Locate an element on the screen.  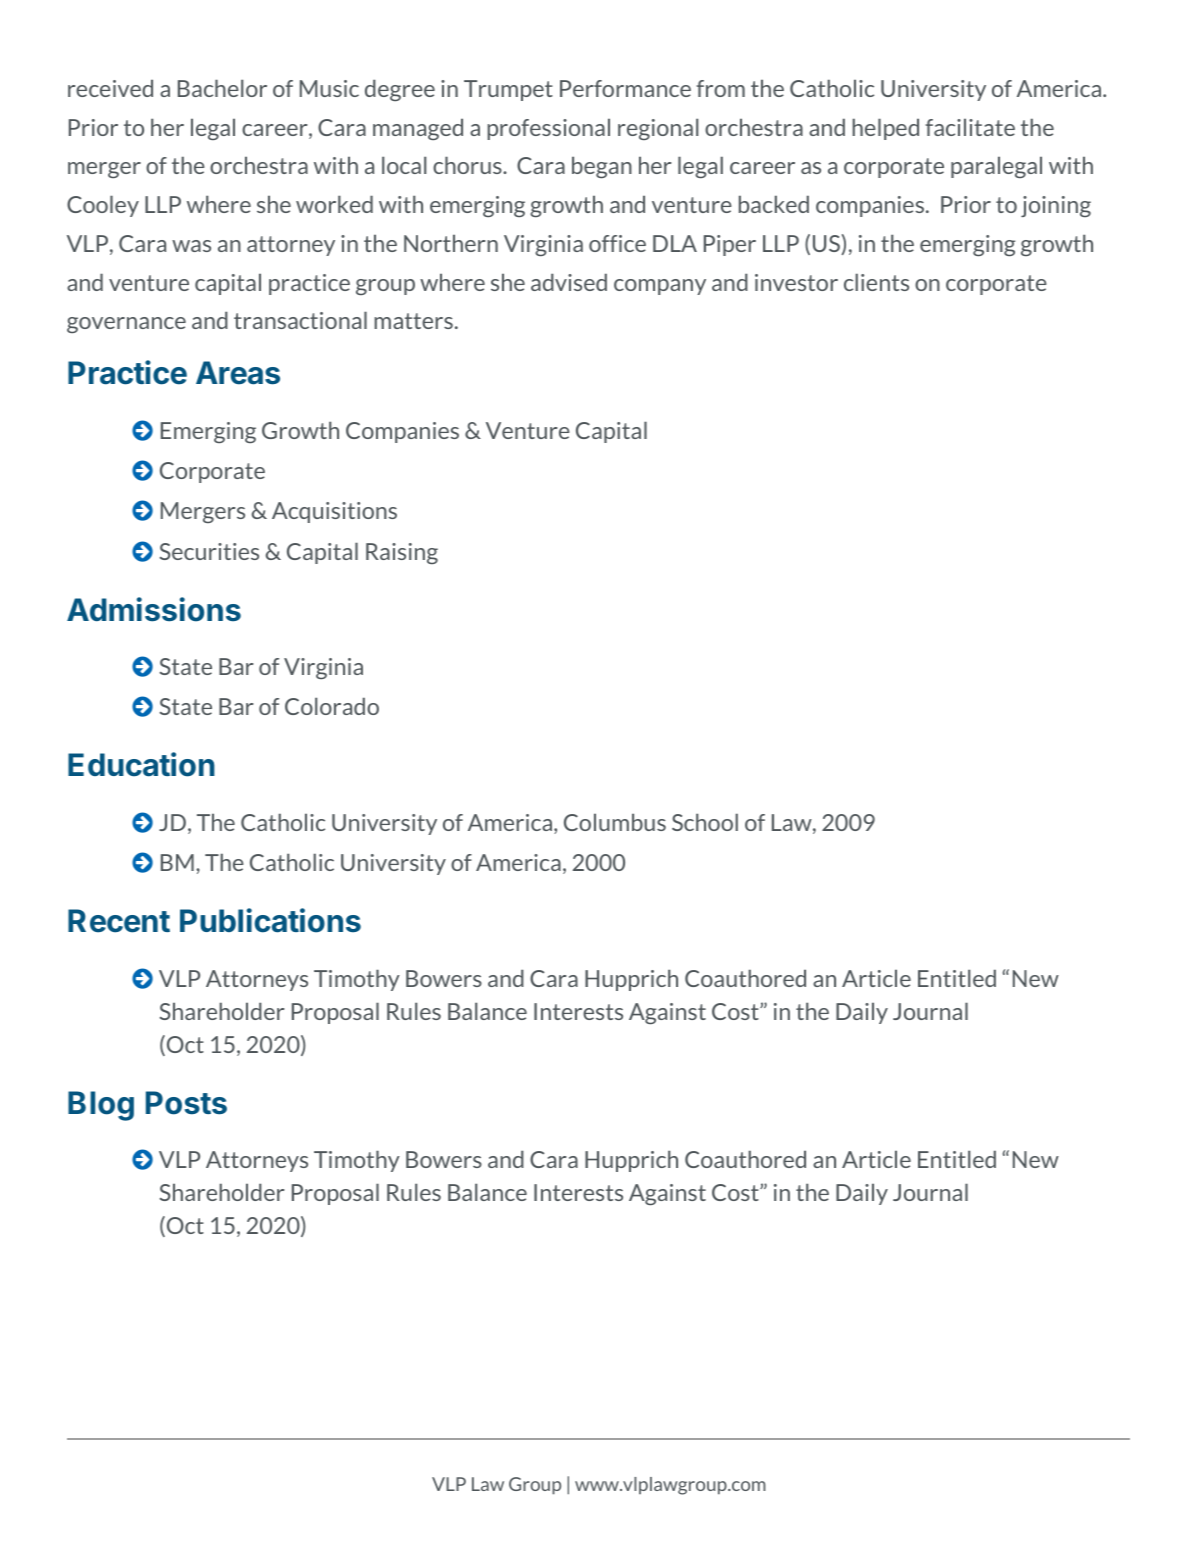
transactional is located at coordinates (300, 320).
